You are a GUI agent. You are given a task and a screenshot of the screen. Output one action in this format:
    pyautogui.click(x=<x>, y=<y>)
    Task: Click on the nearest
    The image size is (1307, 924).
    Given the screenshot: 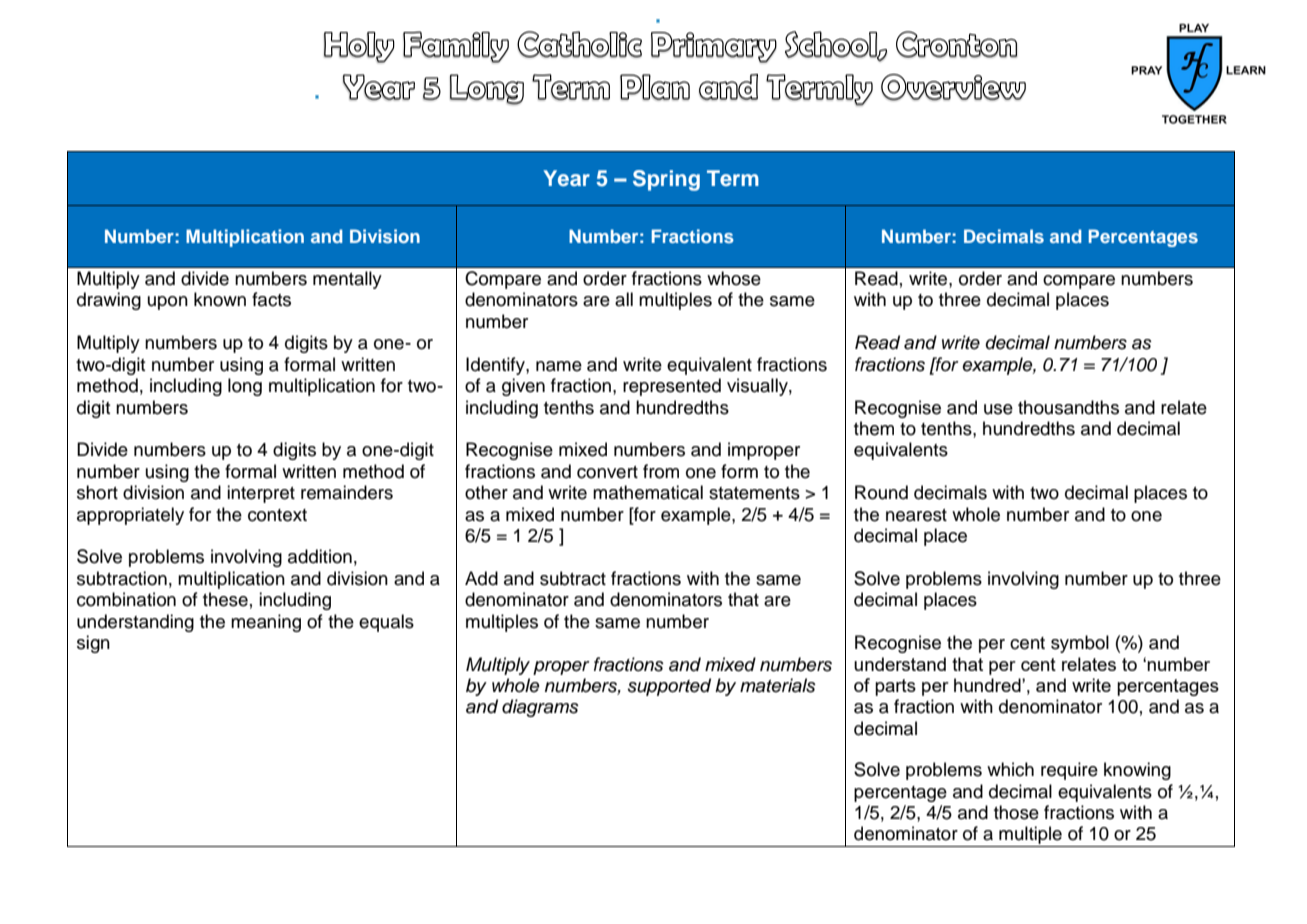 What is the action you would take?
    pyautogui.click(x=916, y=515)
